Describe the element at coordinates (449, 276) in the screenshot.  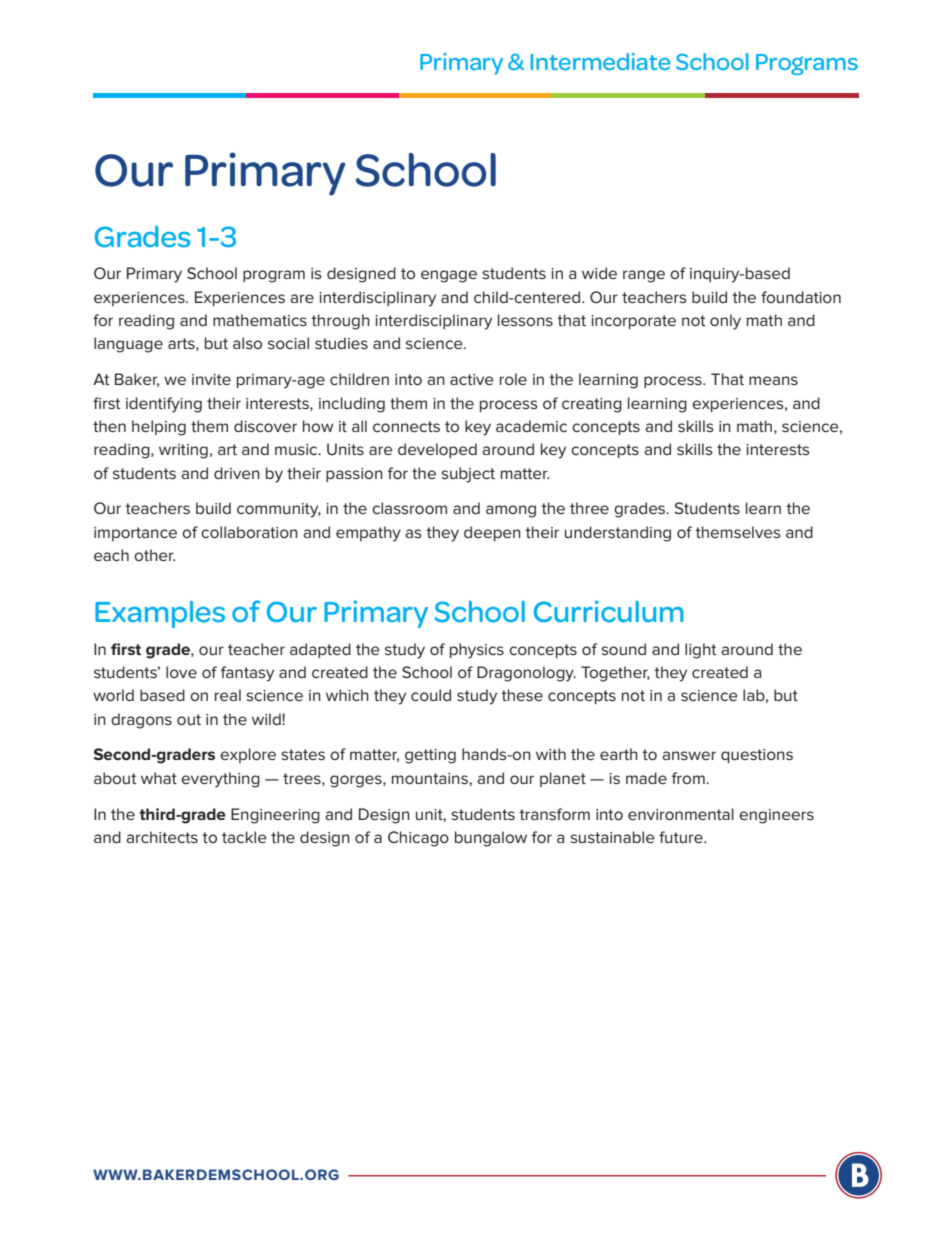
I see `engage` at that location.
